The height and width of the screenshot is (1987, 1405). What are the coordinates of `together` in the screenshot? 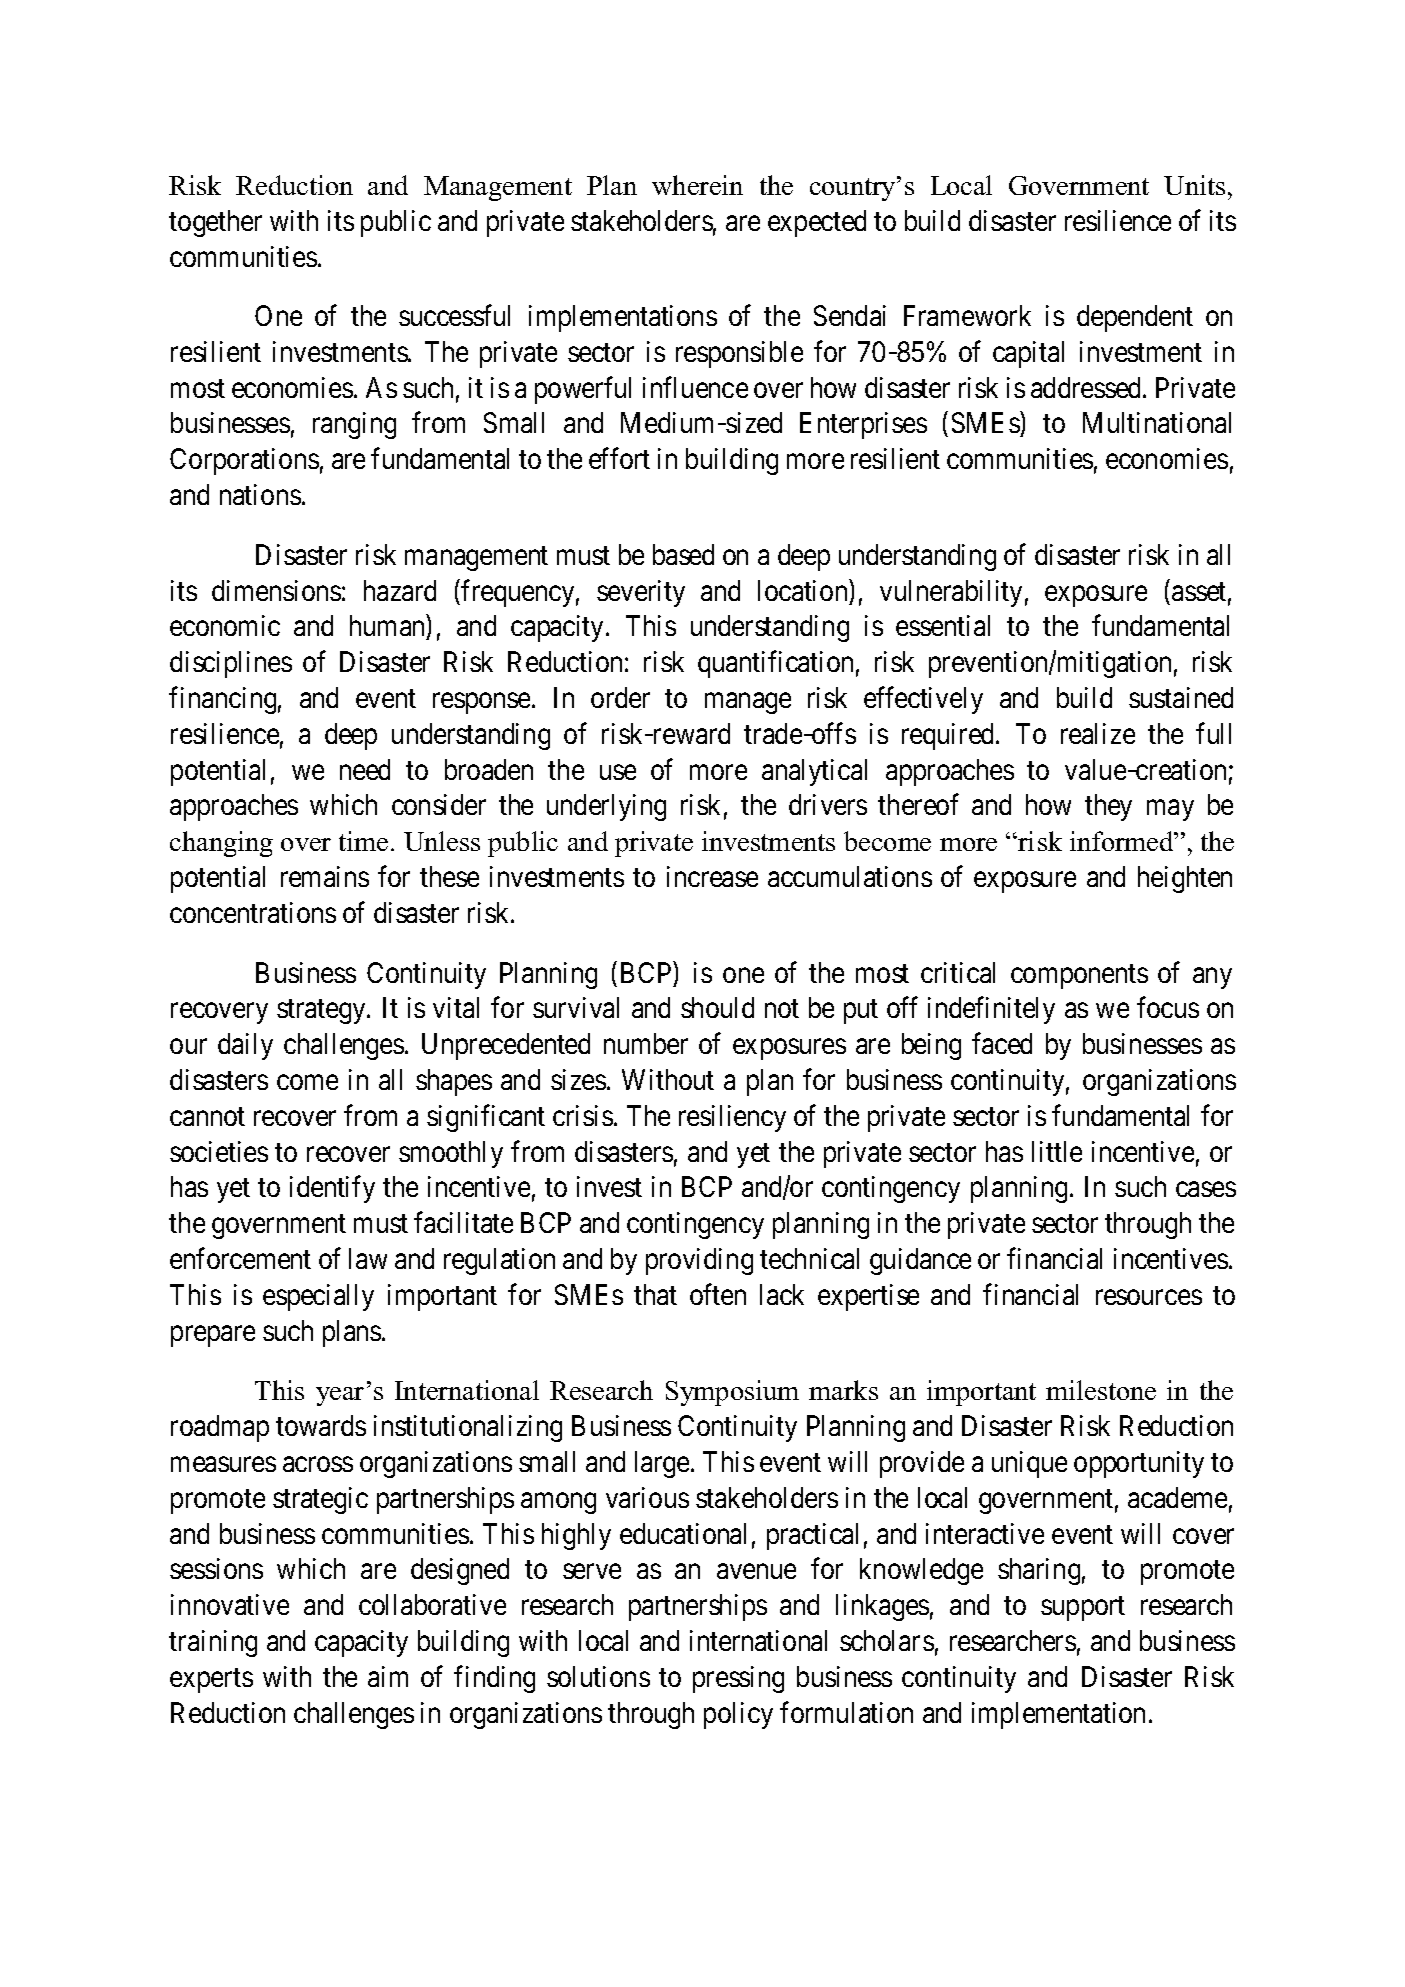 It's located at (215, 223).
